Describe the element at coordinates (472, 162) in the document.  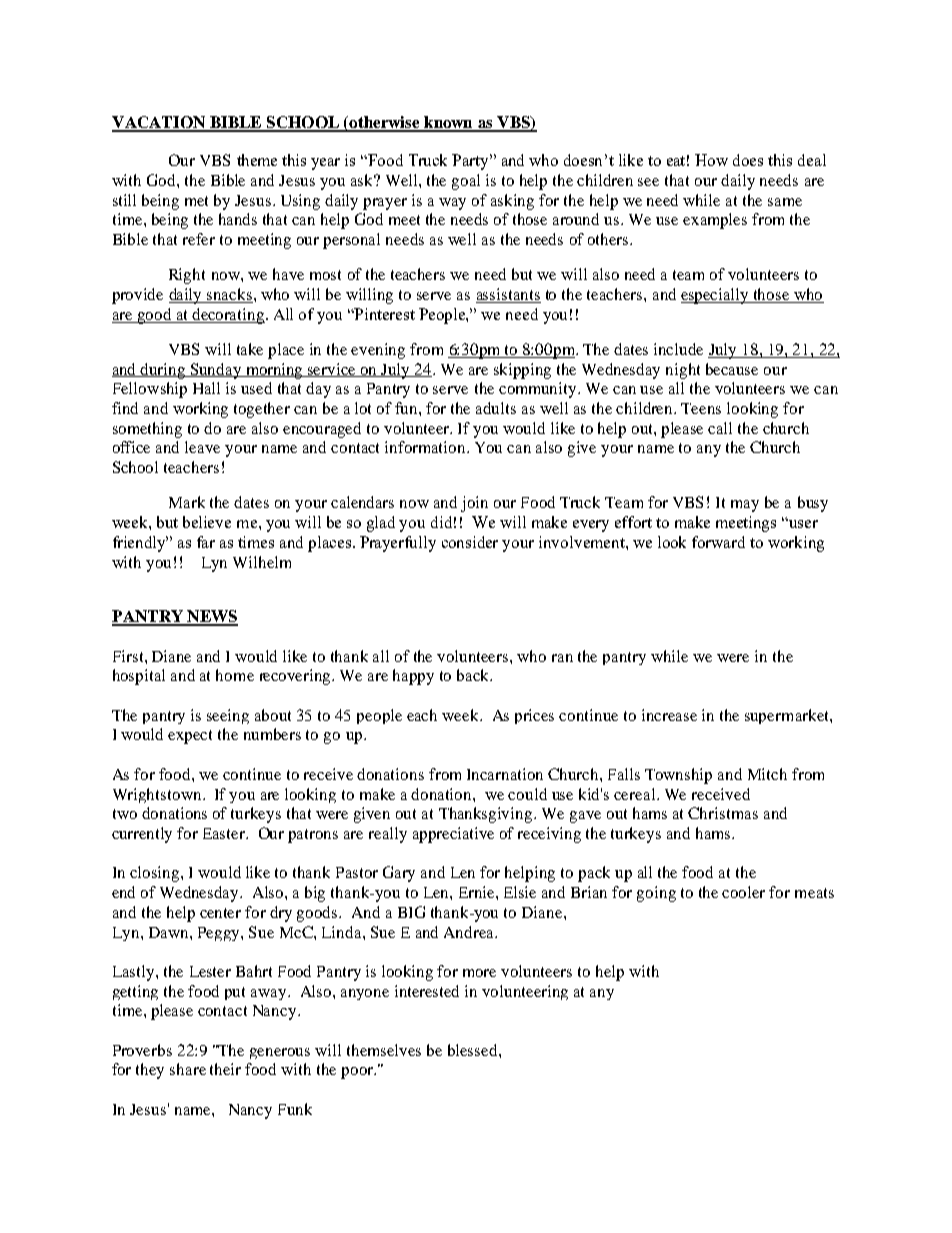
I see `Party` at that location.
